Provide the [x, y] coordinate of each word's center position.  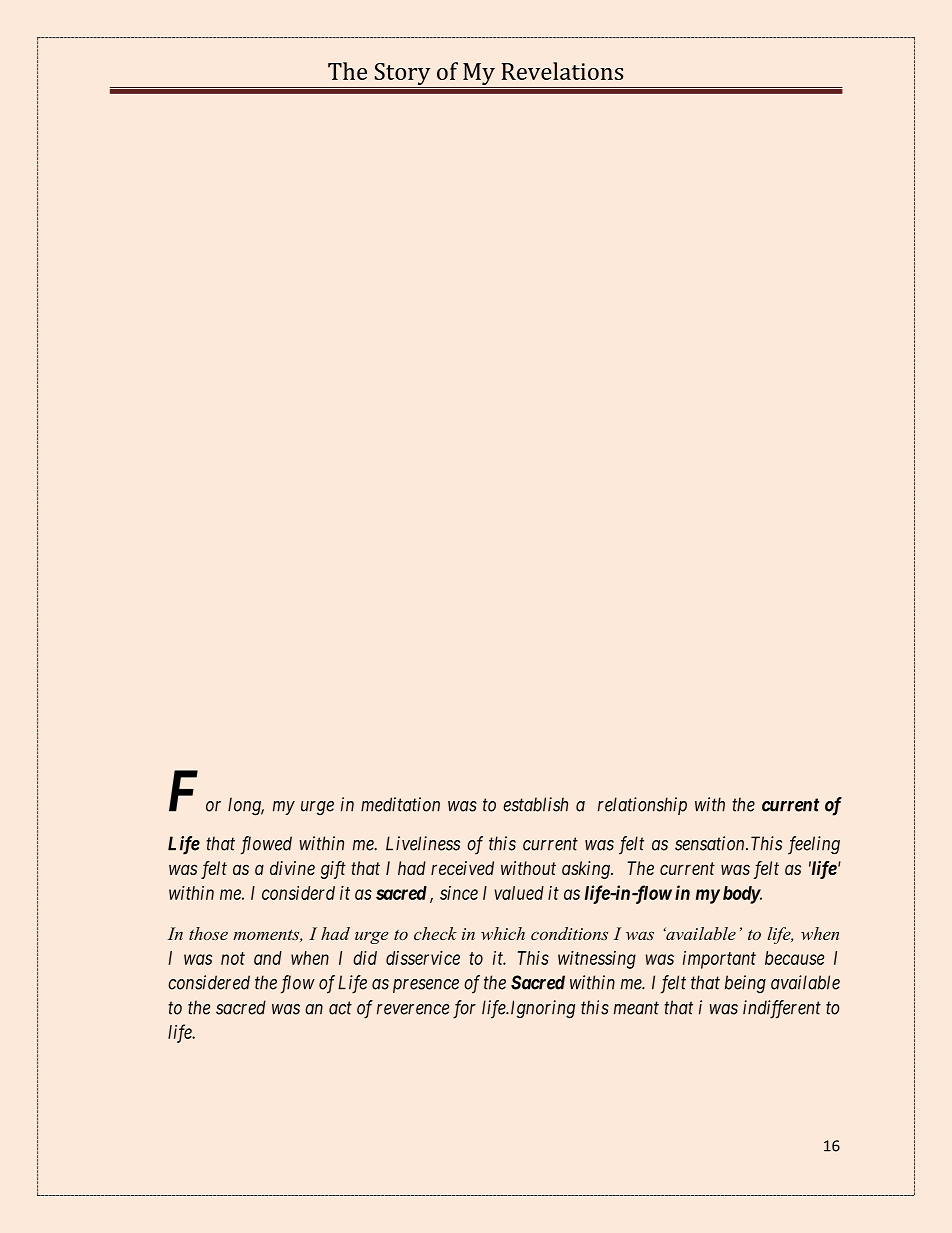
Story [402, 75]
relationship [642, 806]
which [503, 933]
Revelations [562, 71]
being [745, 984]
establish [535, 804]
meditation [400, 804]
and [268, 958]
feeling [814, 845]
